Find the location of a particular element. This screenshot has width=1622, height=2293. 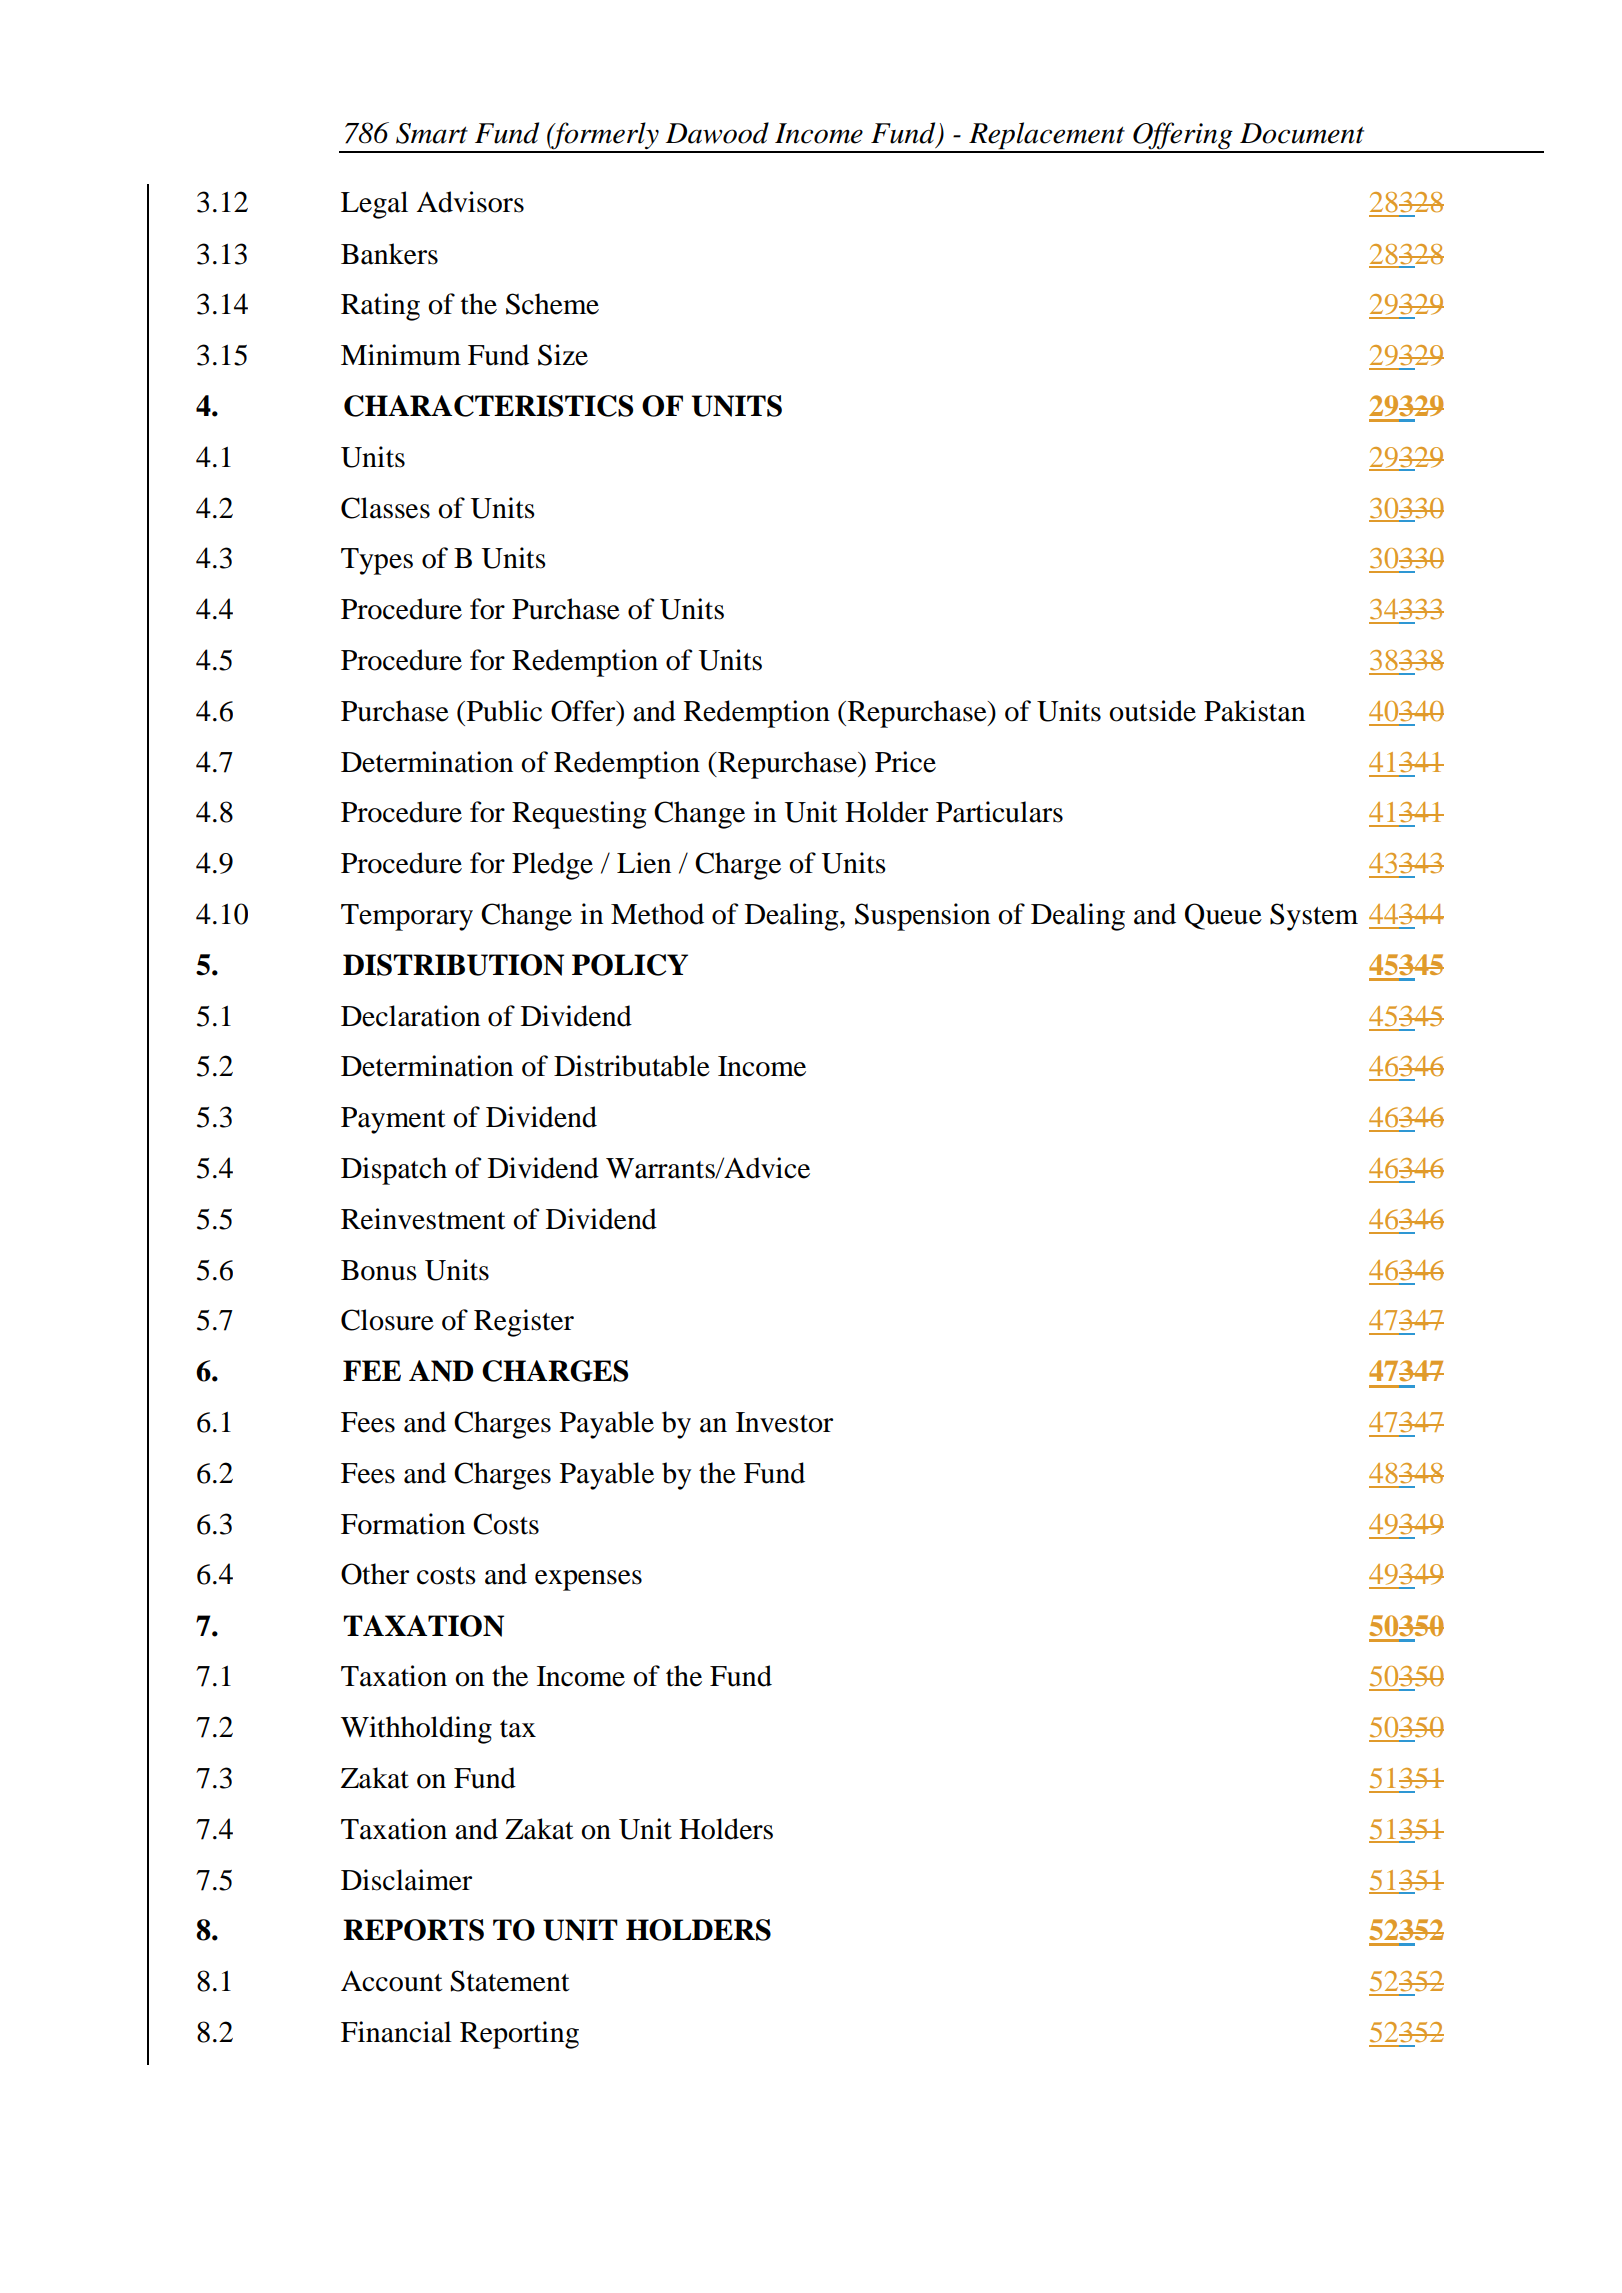

Queue is located at coordinates (1223, 916).
